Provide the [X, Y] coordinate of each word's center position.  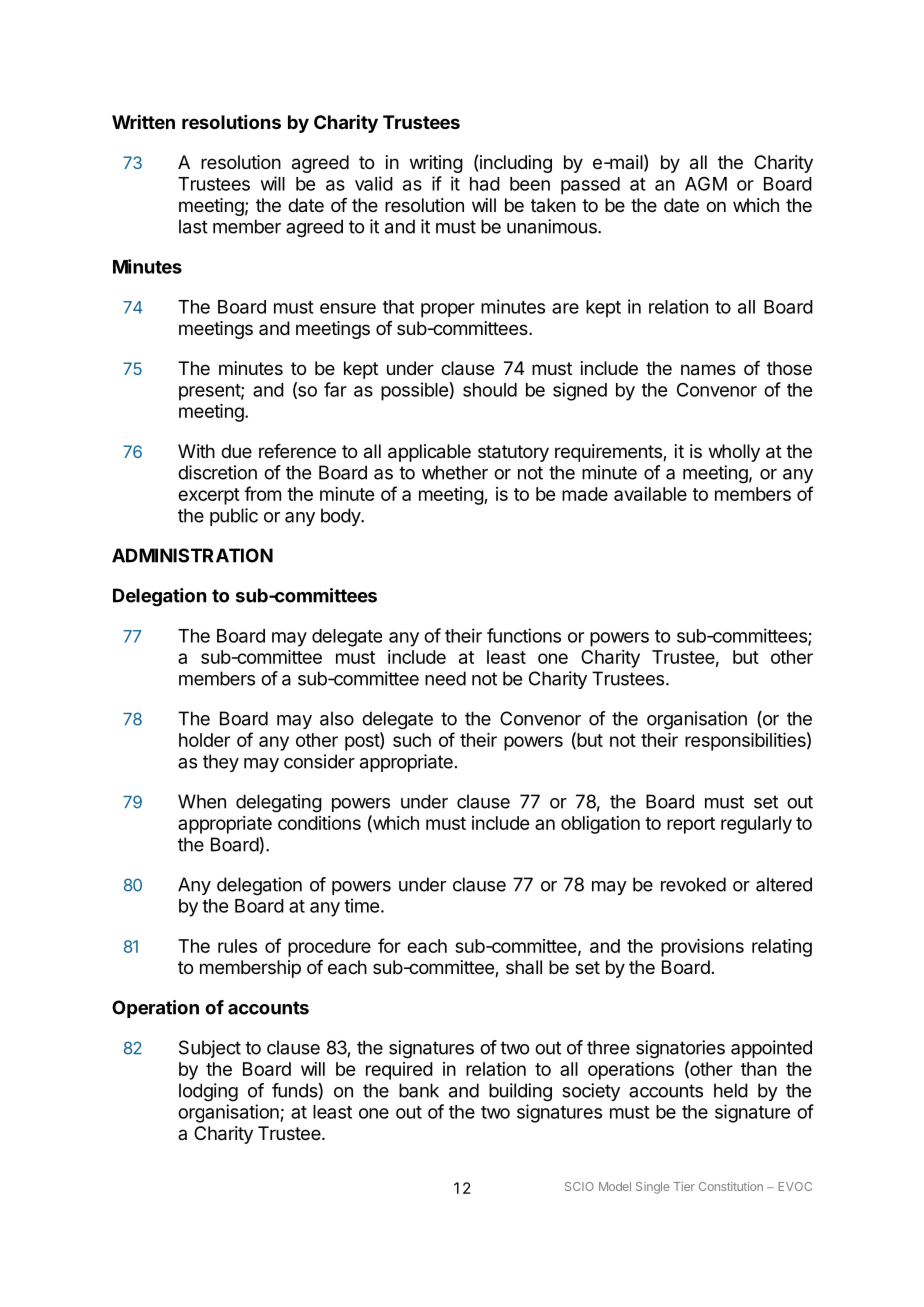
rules [237, 946]
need [445, 678]
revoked [693, 884]
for [389, 945]
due [236, 451]
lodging [208, 1092]
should [490, 390]
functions [524, 635]
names [708, 370]
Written [143, 121]
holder [204, 740]
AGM [706, 184]
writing [436, 164]
